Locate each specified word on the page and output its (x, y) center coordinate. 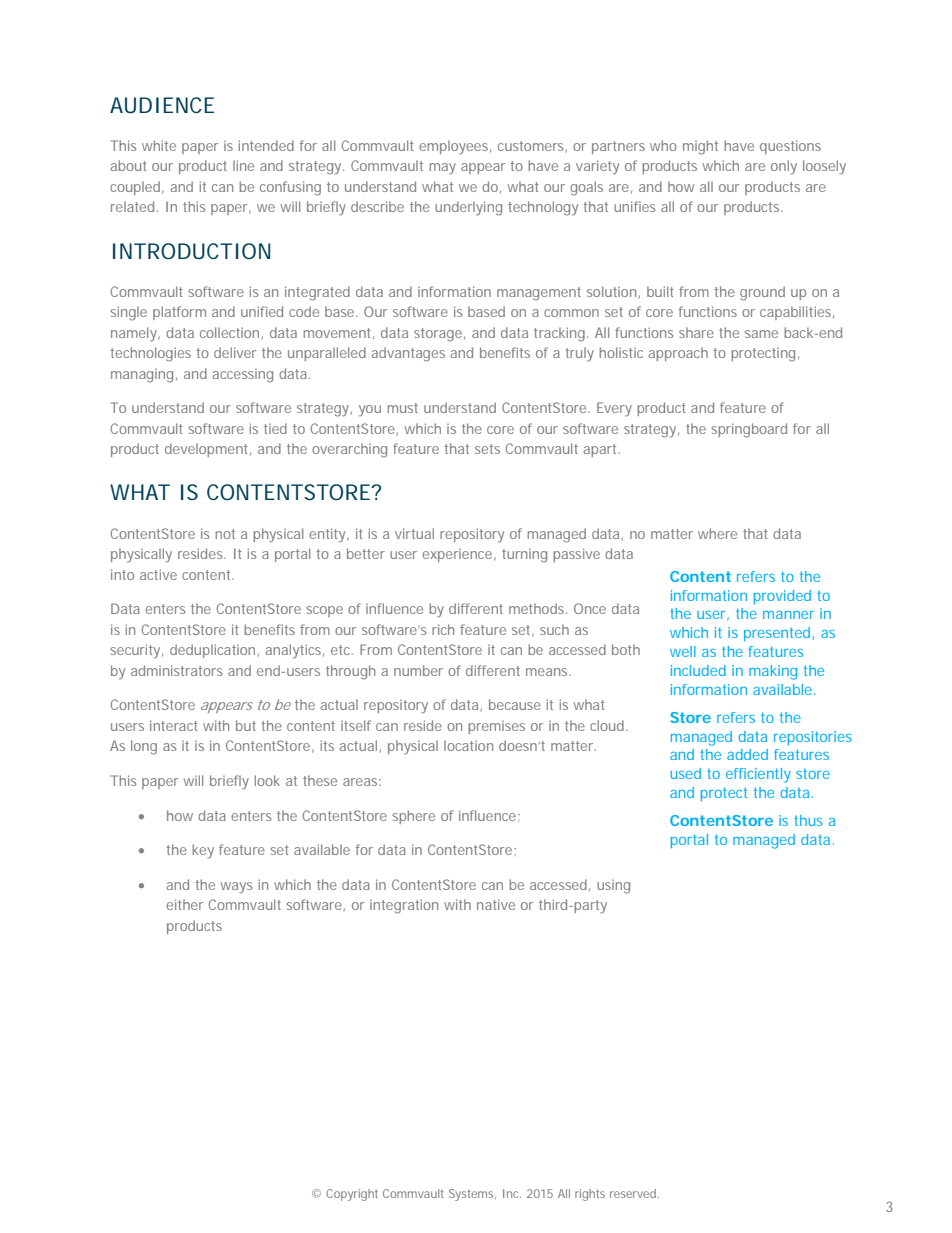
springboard (749, 430)
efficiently (758, 775)
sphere (413, 817)
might (700, 147)
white (159, 145)
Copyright (352, 1195)
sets (487, 449)
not (225, 534)
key (203, 851)
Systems (472, 1195)
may (443, 169)
